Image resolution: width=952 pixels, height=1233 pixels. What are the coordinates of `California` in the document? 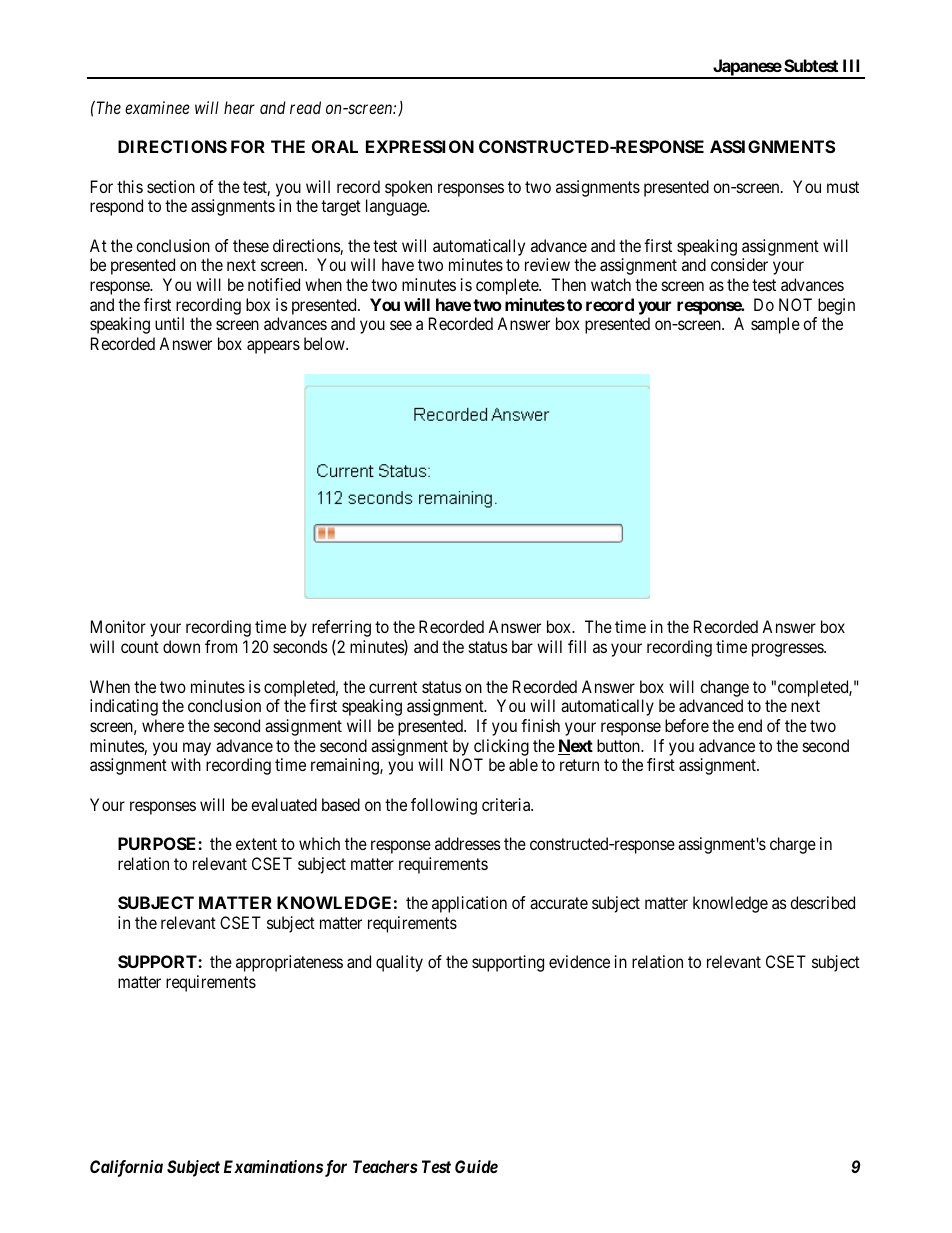 It's located at (126, 1168).
